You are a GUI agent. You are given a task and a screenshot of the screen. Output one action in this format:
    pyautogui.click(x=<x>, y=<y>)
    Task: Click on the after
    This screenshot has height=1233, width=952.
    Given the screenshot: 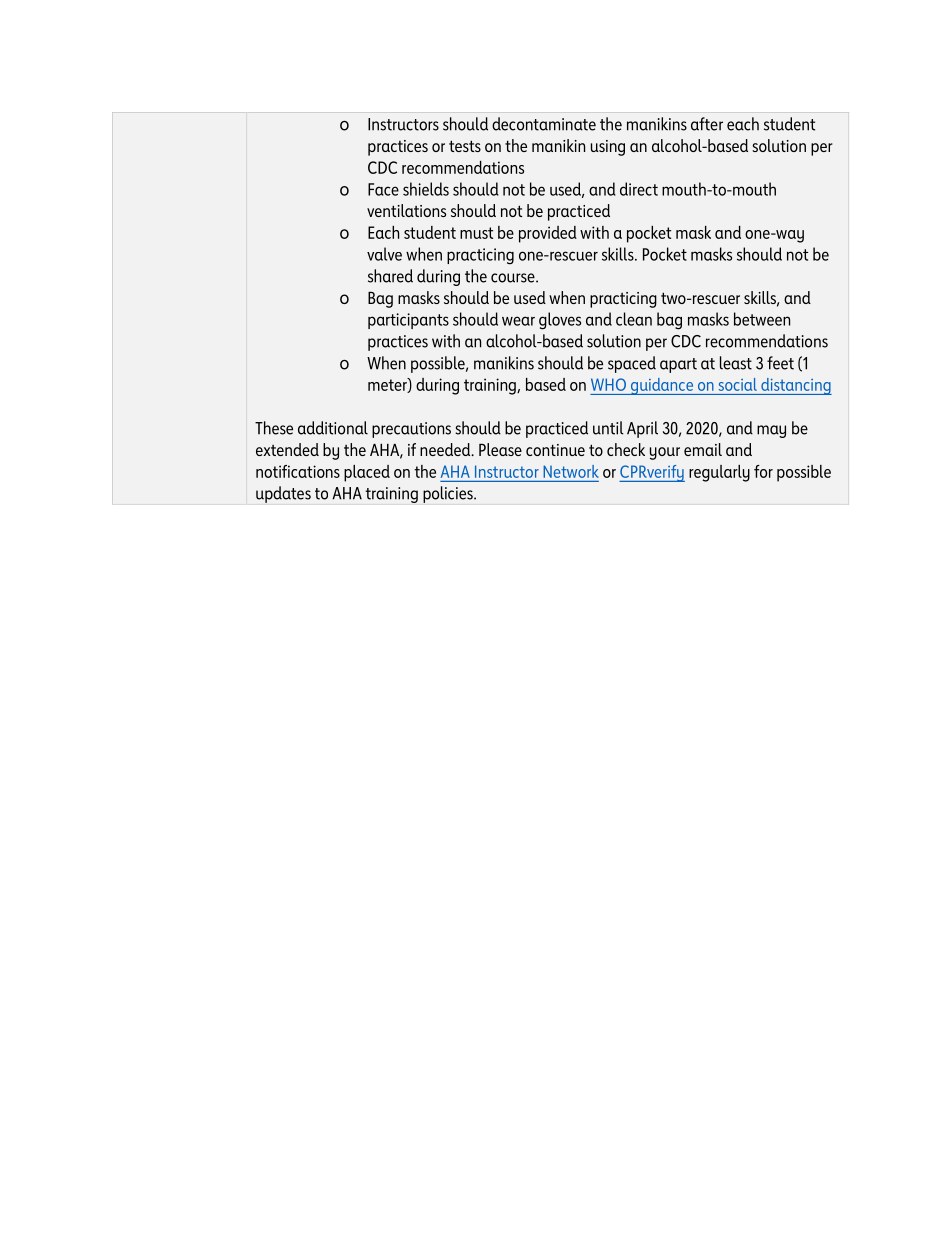 What is the action you would take?
    pyautogui.click(x=707, y=124)
